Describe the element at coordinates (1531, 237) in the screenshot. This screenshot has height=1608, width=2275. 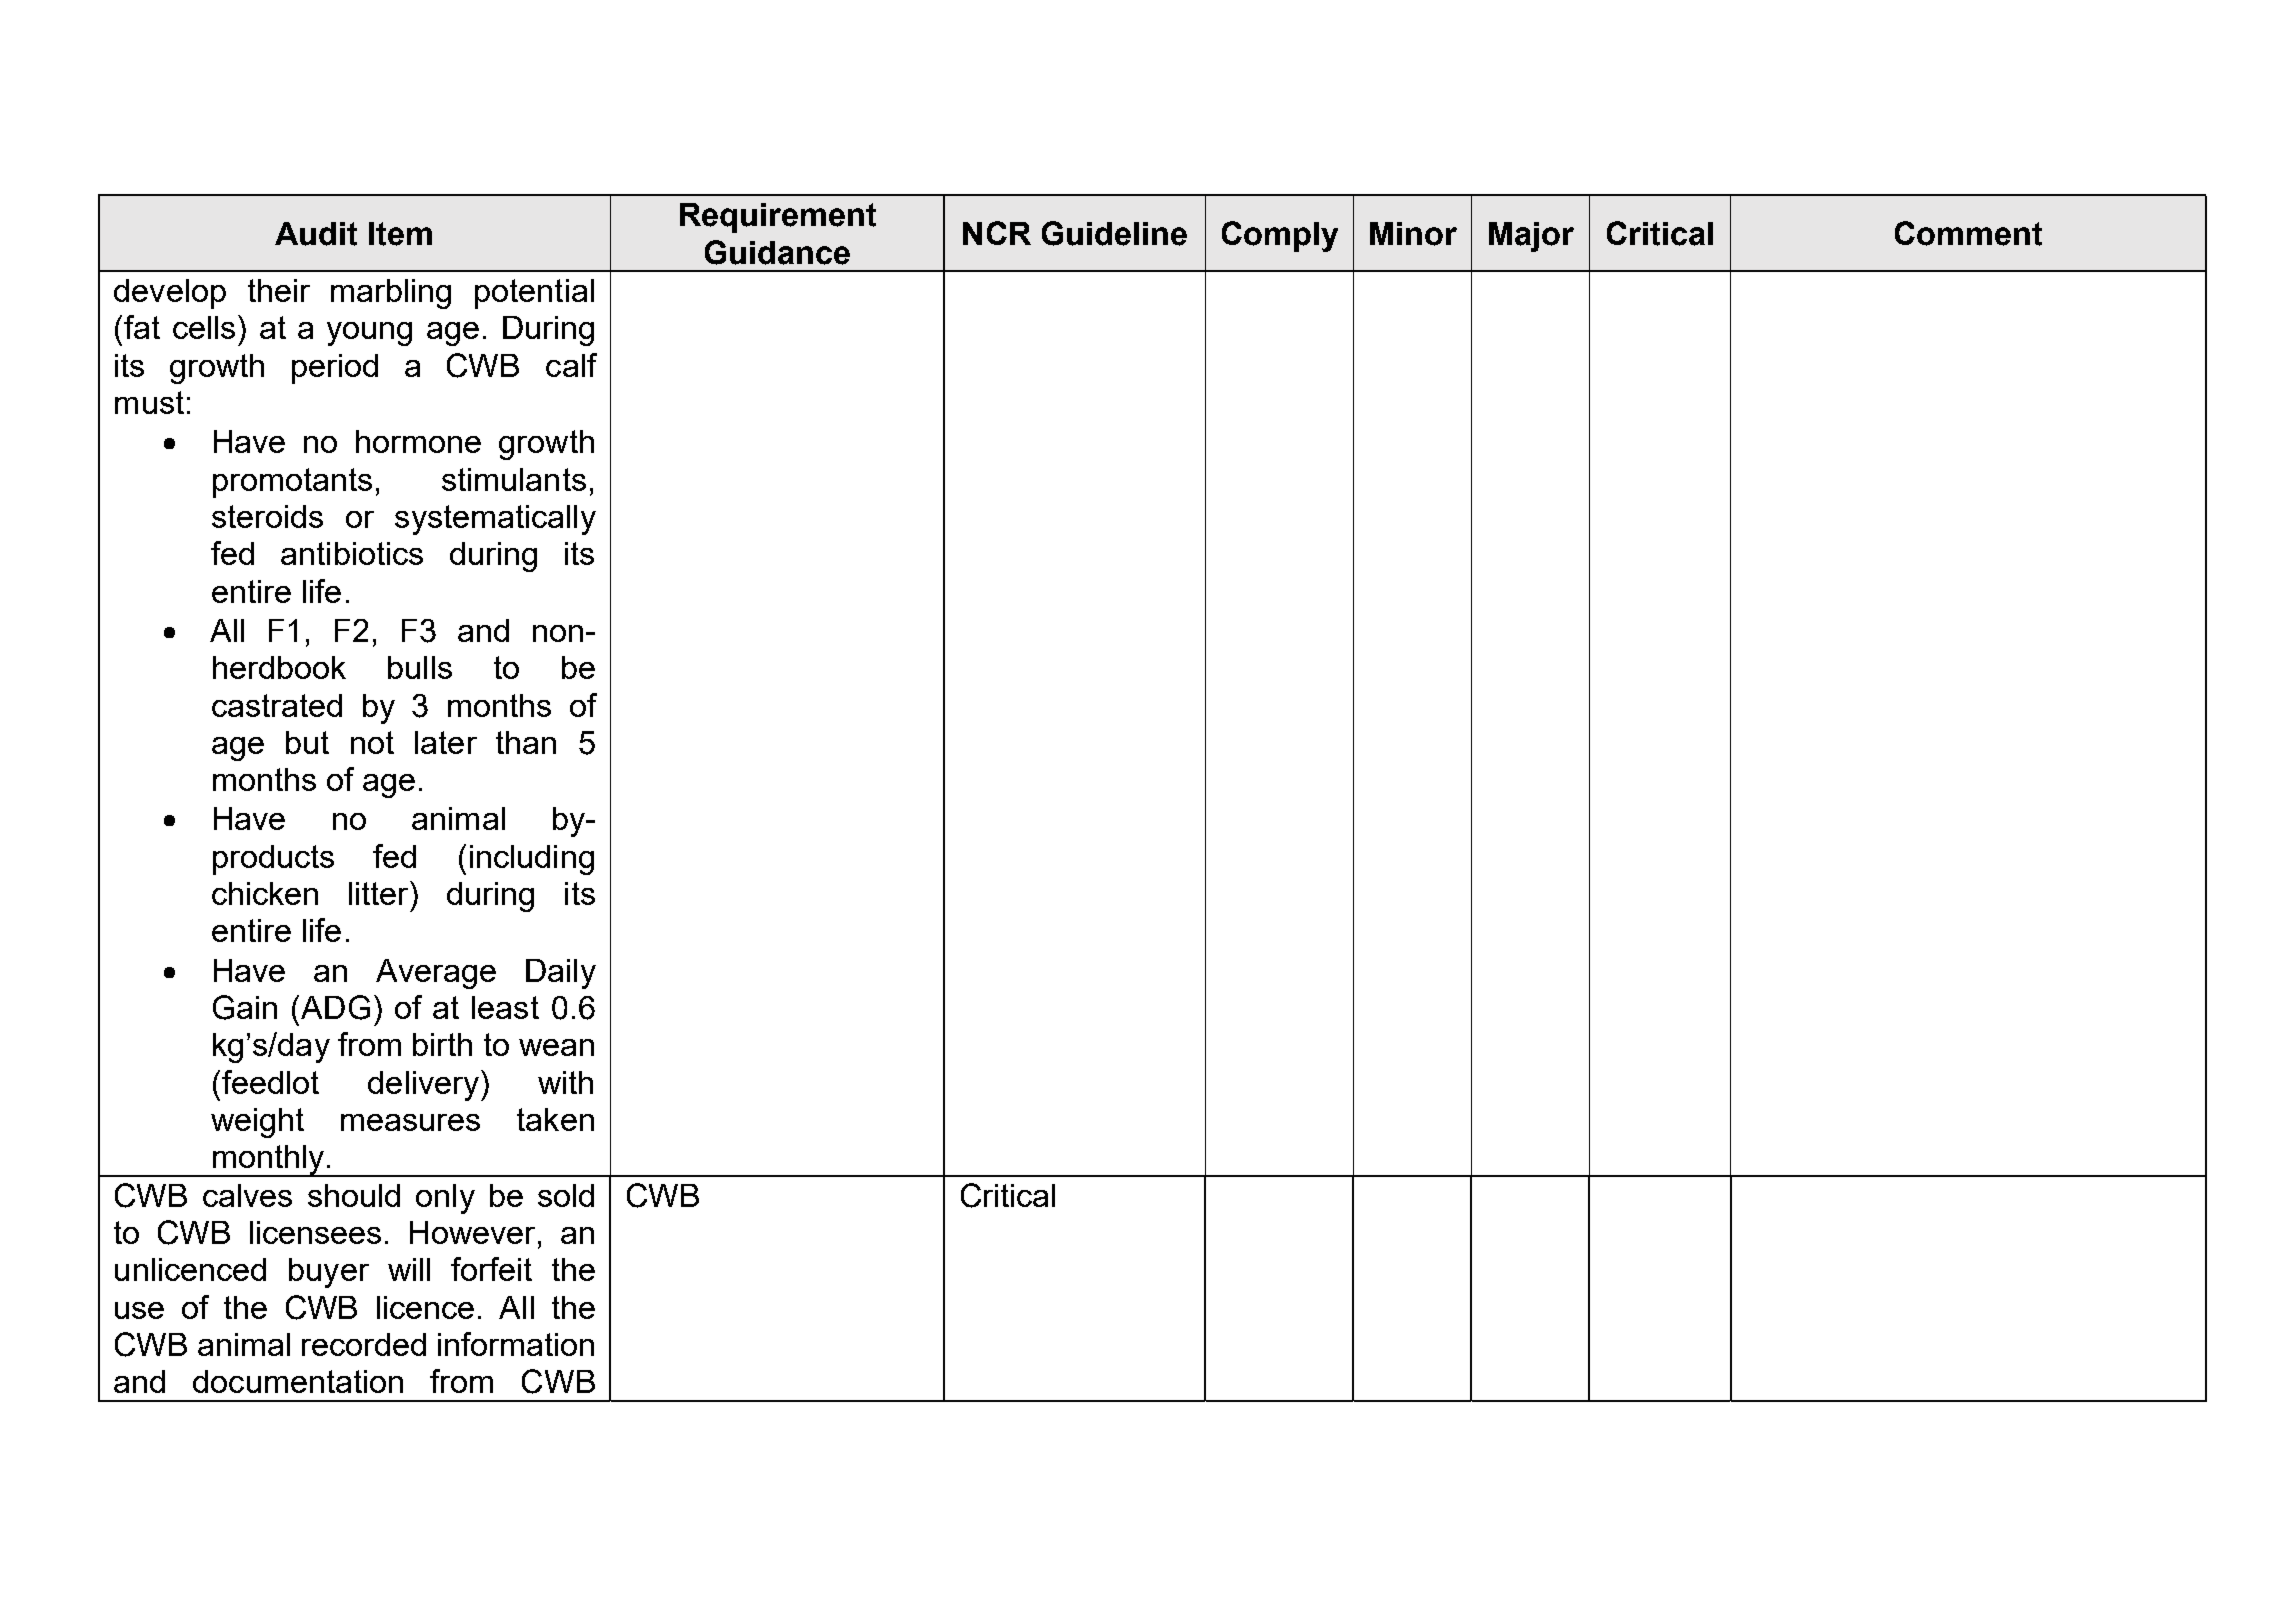
I see `Major` at that location.
